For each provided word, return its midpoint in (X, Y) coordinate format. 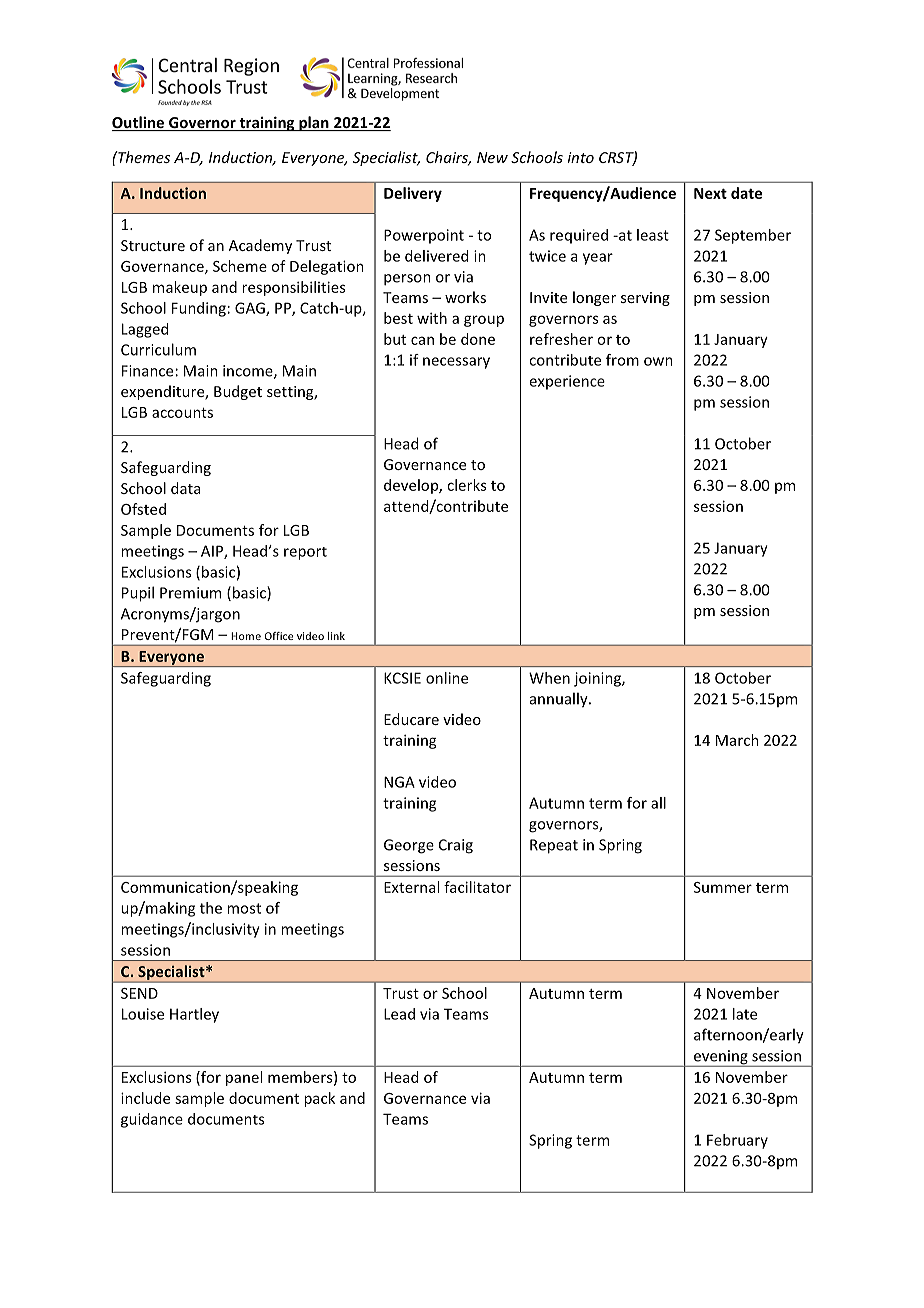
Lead (399, 1014)
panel (244, 1078)
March (737, 740)
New (492, 157)
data (185, 488)
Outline (139, 123)
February (737, 1141)
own (658, 361)
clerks (466, 485)
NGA (399, 782)
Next (710, 193)
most (244, 908)
